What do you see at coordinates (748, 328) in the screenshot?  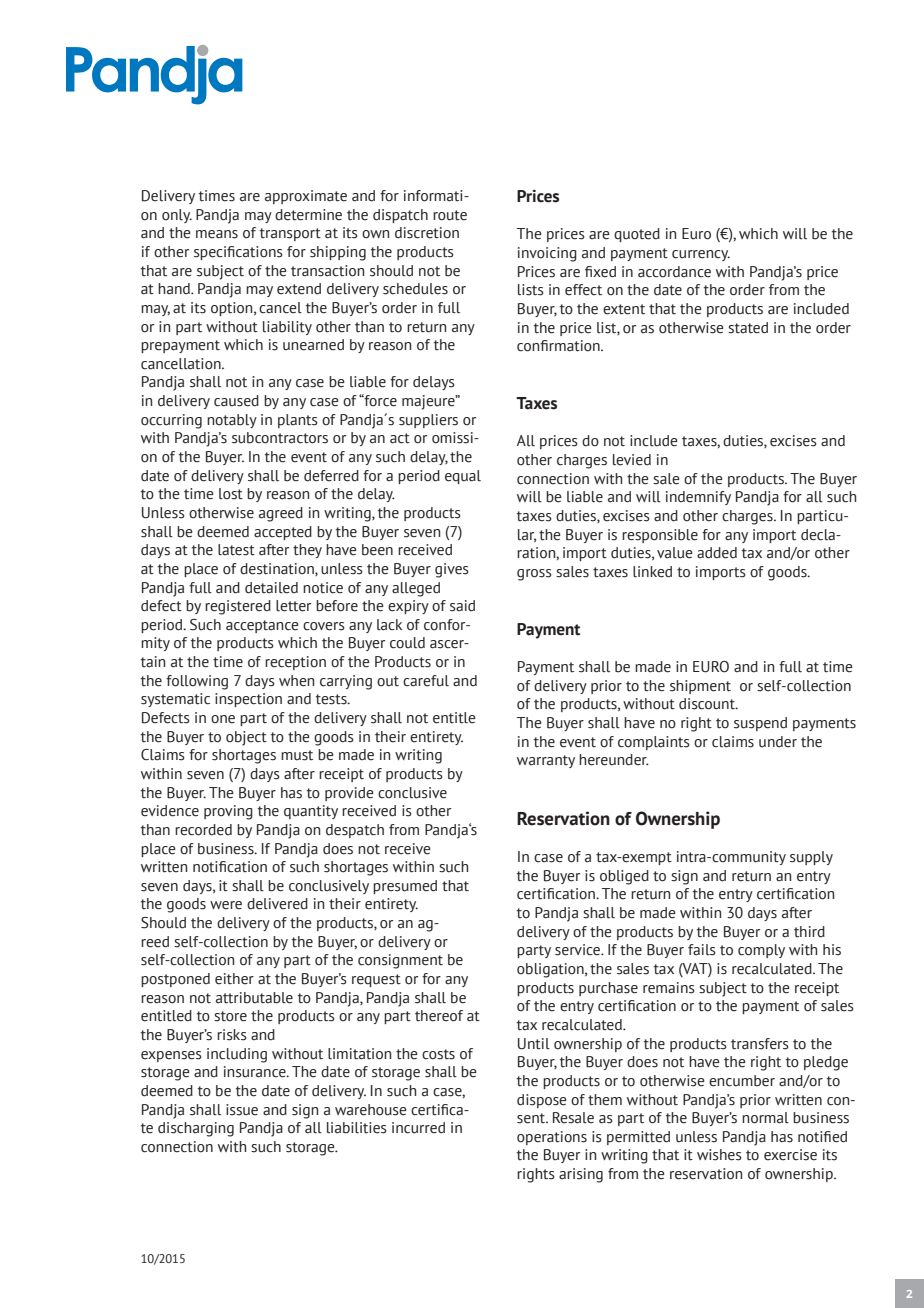 I see `stated` at bounding box center [748, 328].
